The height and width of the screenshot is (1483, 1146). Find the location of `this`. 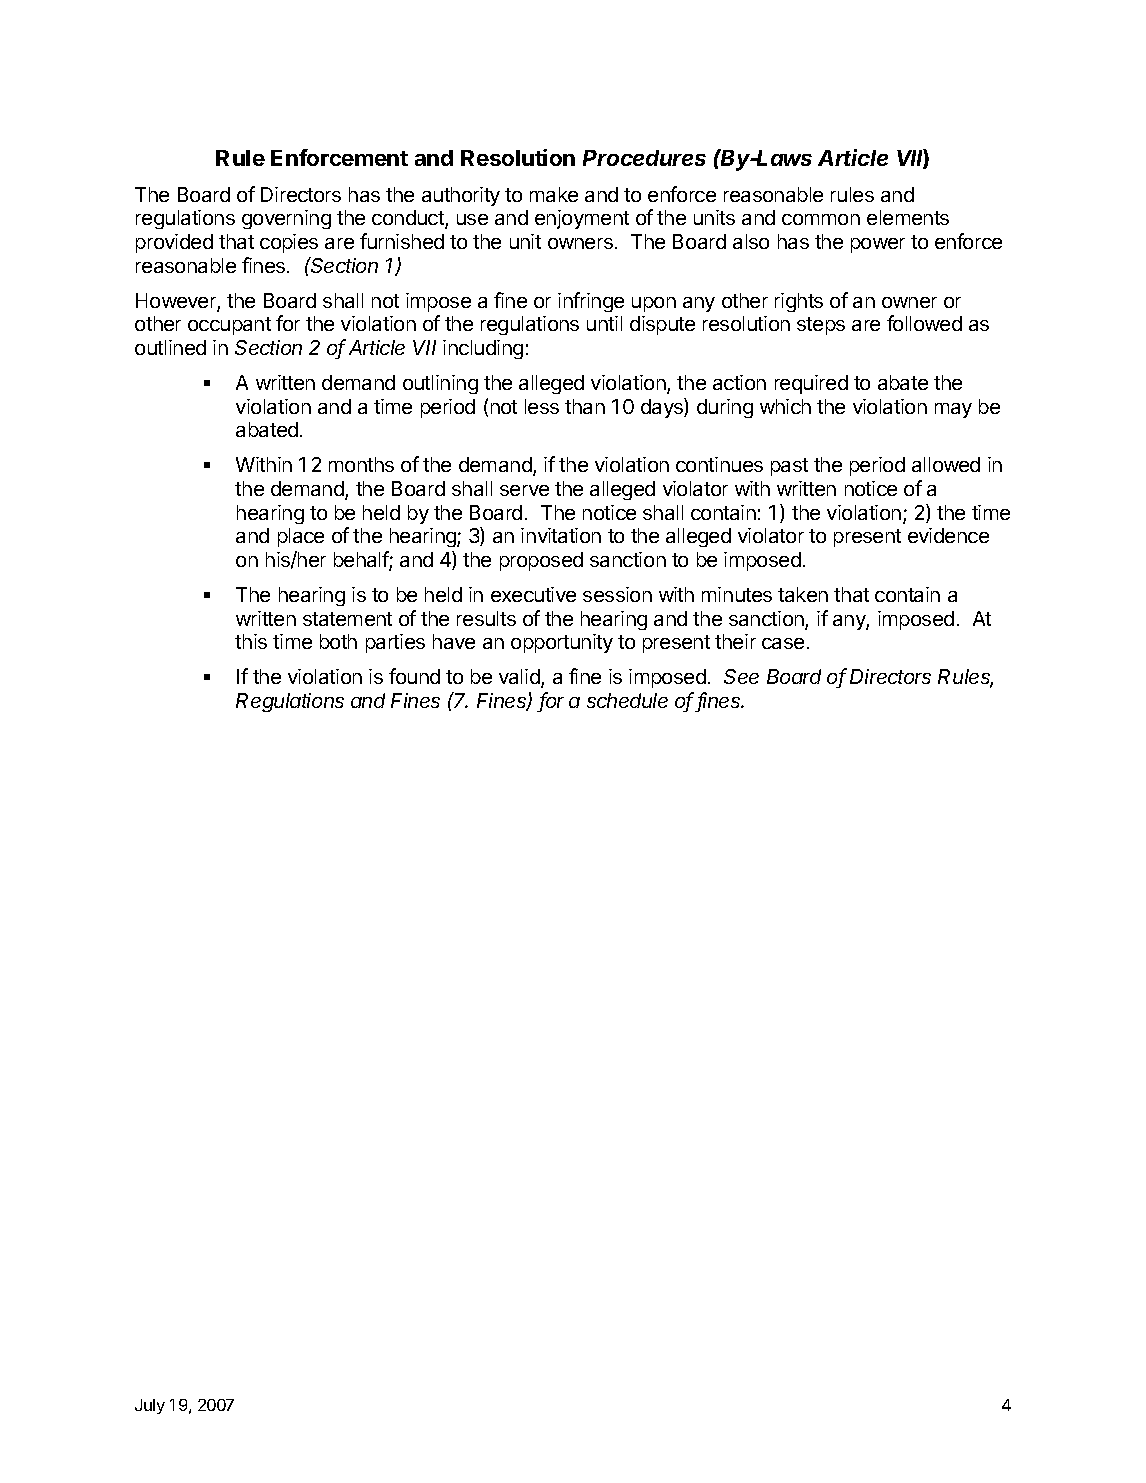

this is located at coordinates (251, 641).
